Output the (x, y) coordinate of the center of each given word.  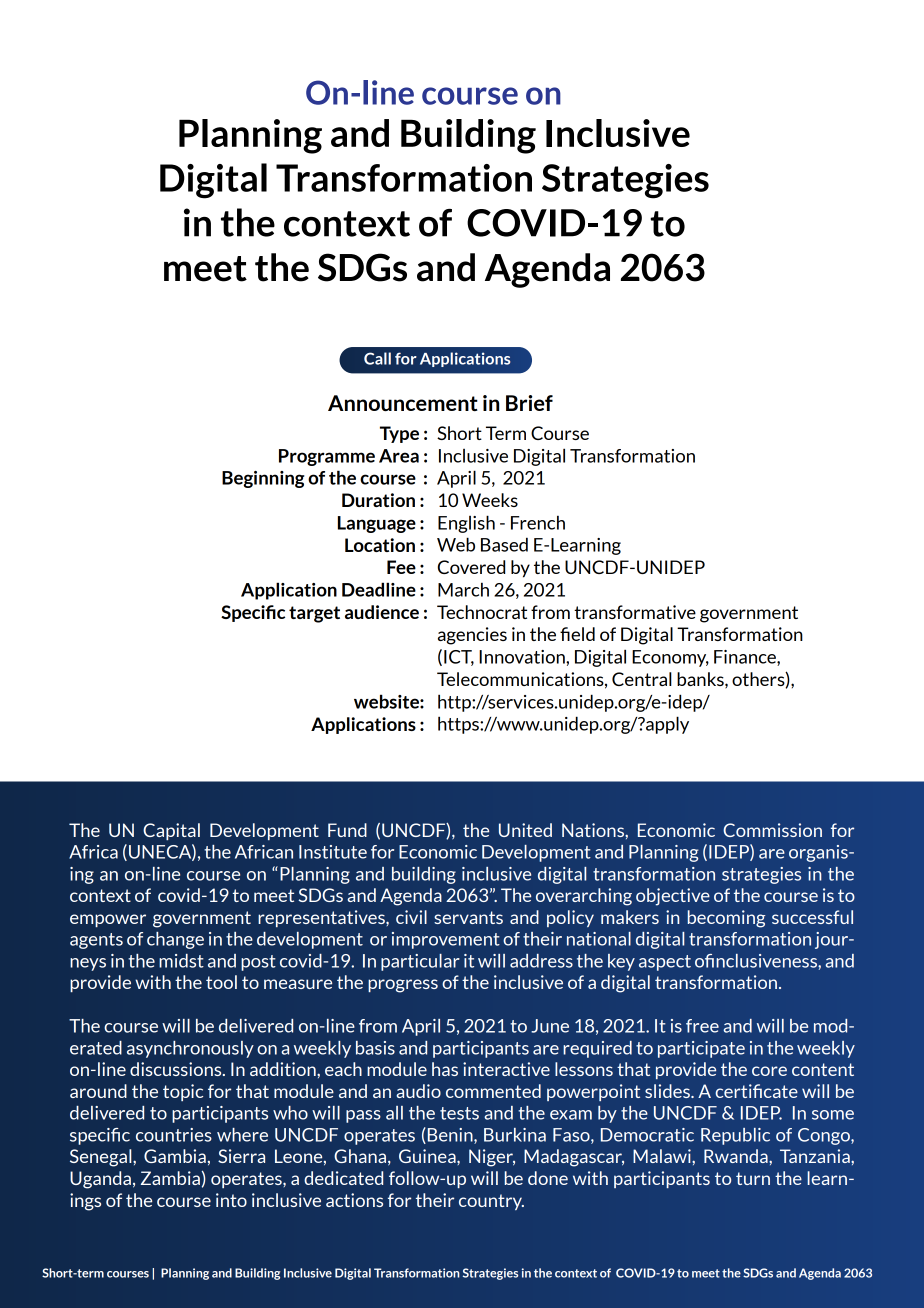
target (314, 614)
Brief (529, 403)
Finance (746, 658)
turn (753, 1178)
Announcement (403, 403)
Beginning (263, 479)
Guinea (428, 1156)
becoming (726, 919)
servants (468, 917)
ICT (459, 658)
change (175, 940)
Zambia (170, 1178)
